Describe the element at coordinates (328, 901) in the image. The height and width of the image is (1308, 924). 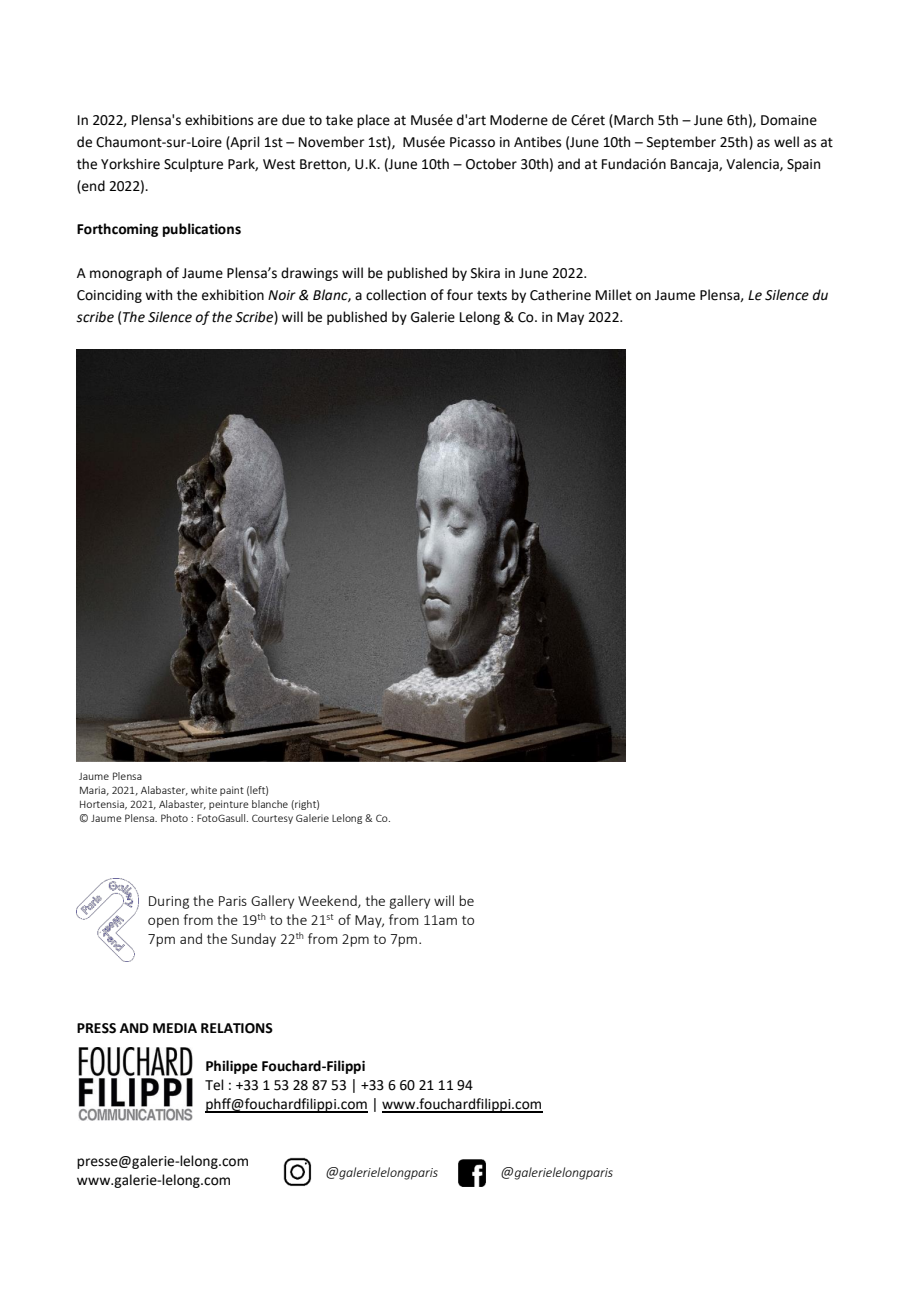
I see `Weekend` at that location.
